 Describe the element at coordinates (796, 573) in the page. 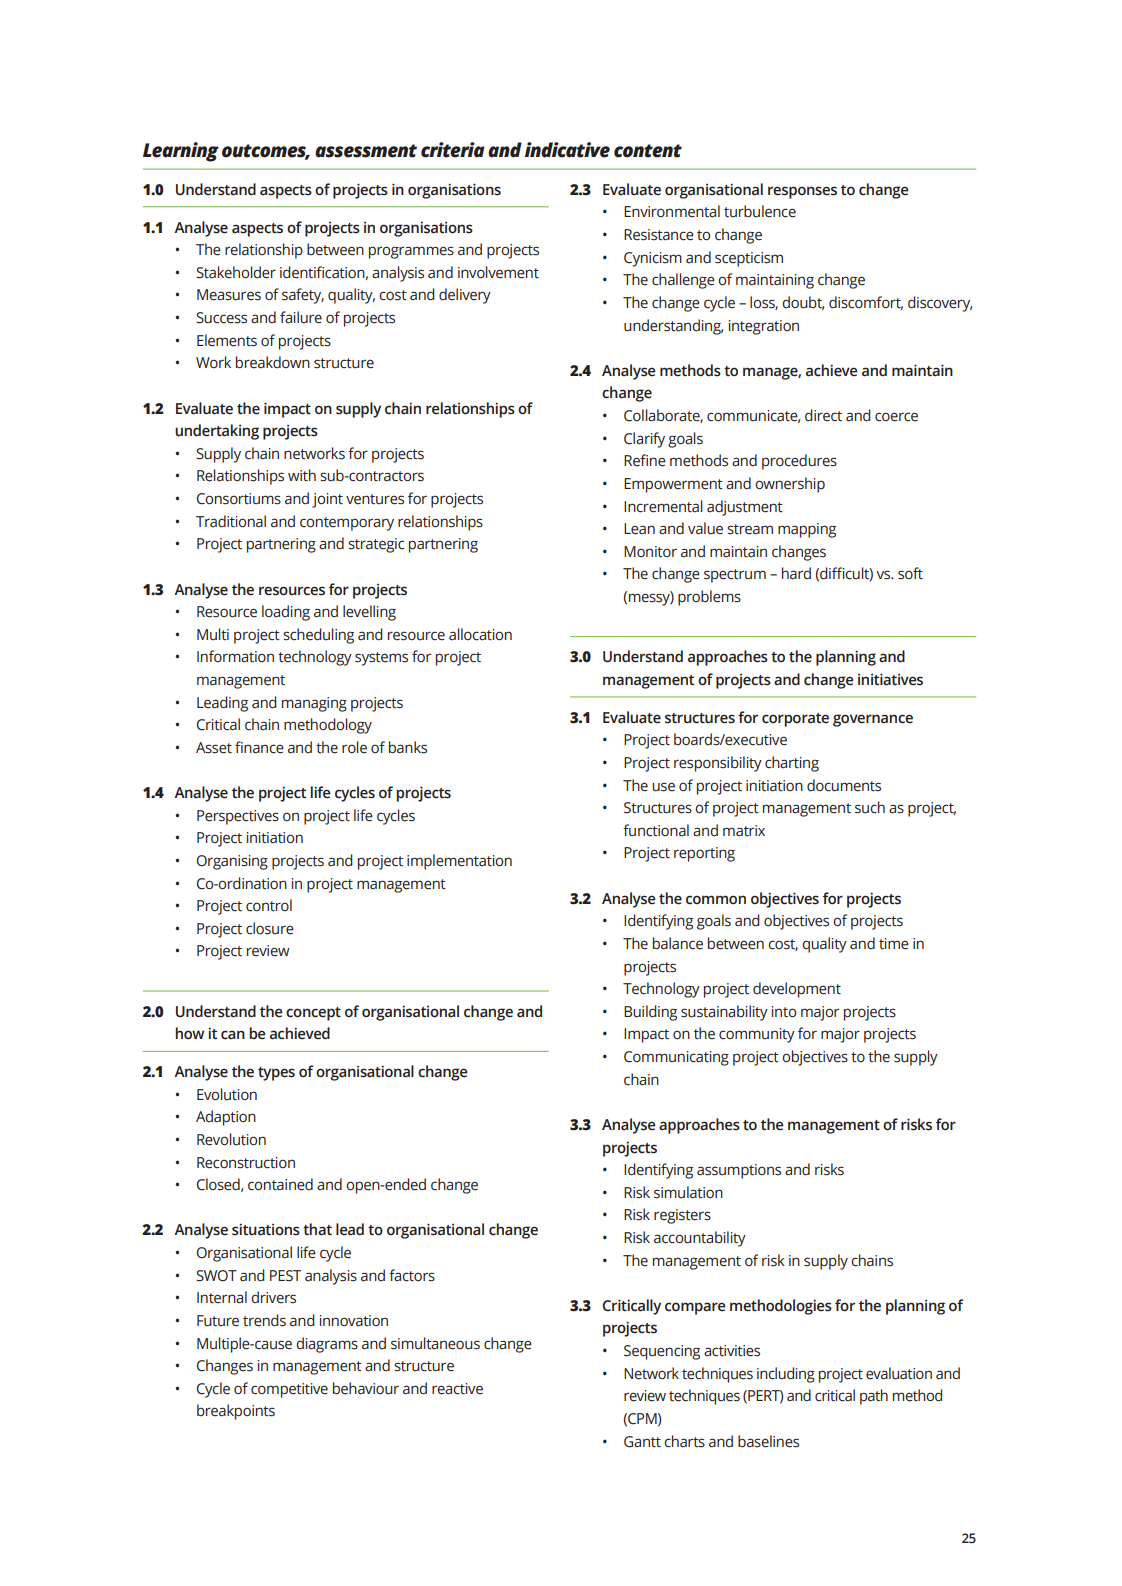

I see `hard` at that location.
